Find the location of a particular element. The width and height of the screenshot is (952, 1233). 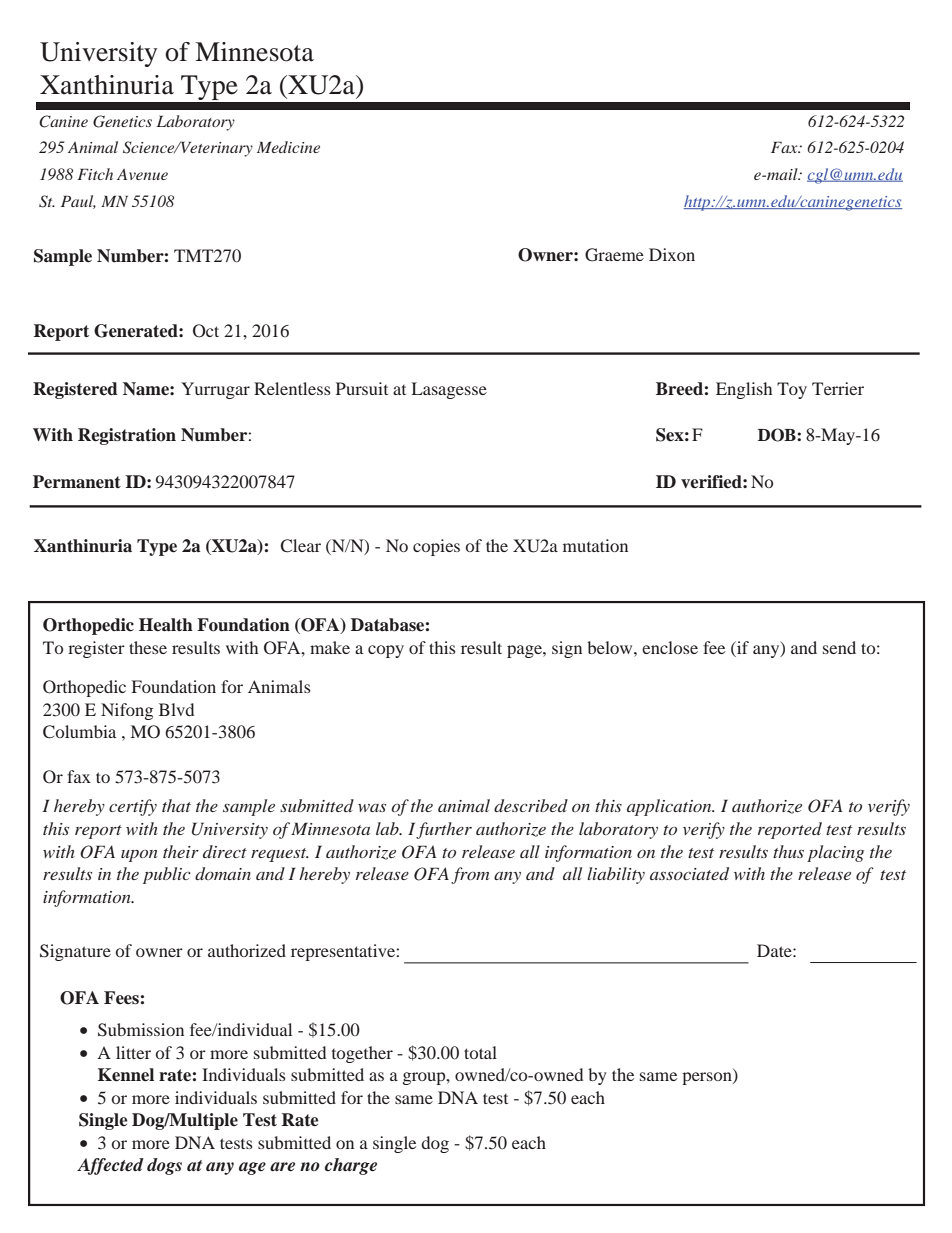

enclose is located at coordinates (670, 647).
